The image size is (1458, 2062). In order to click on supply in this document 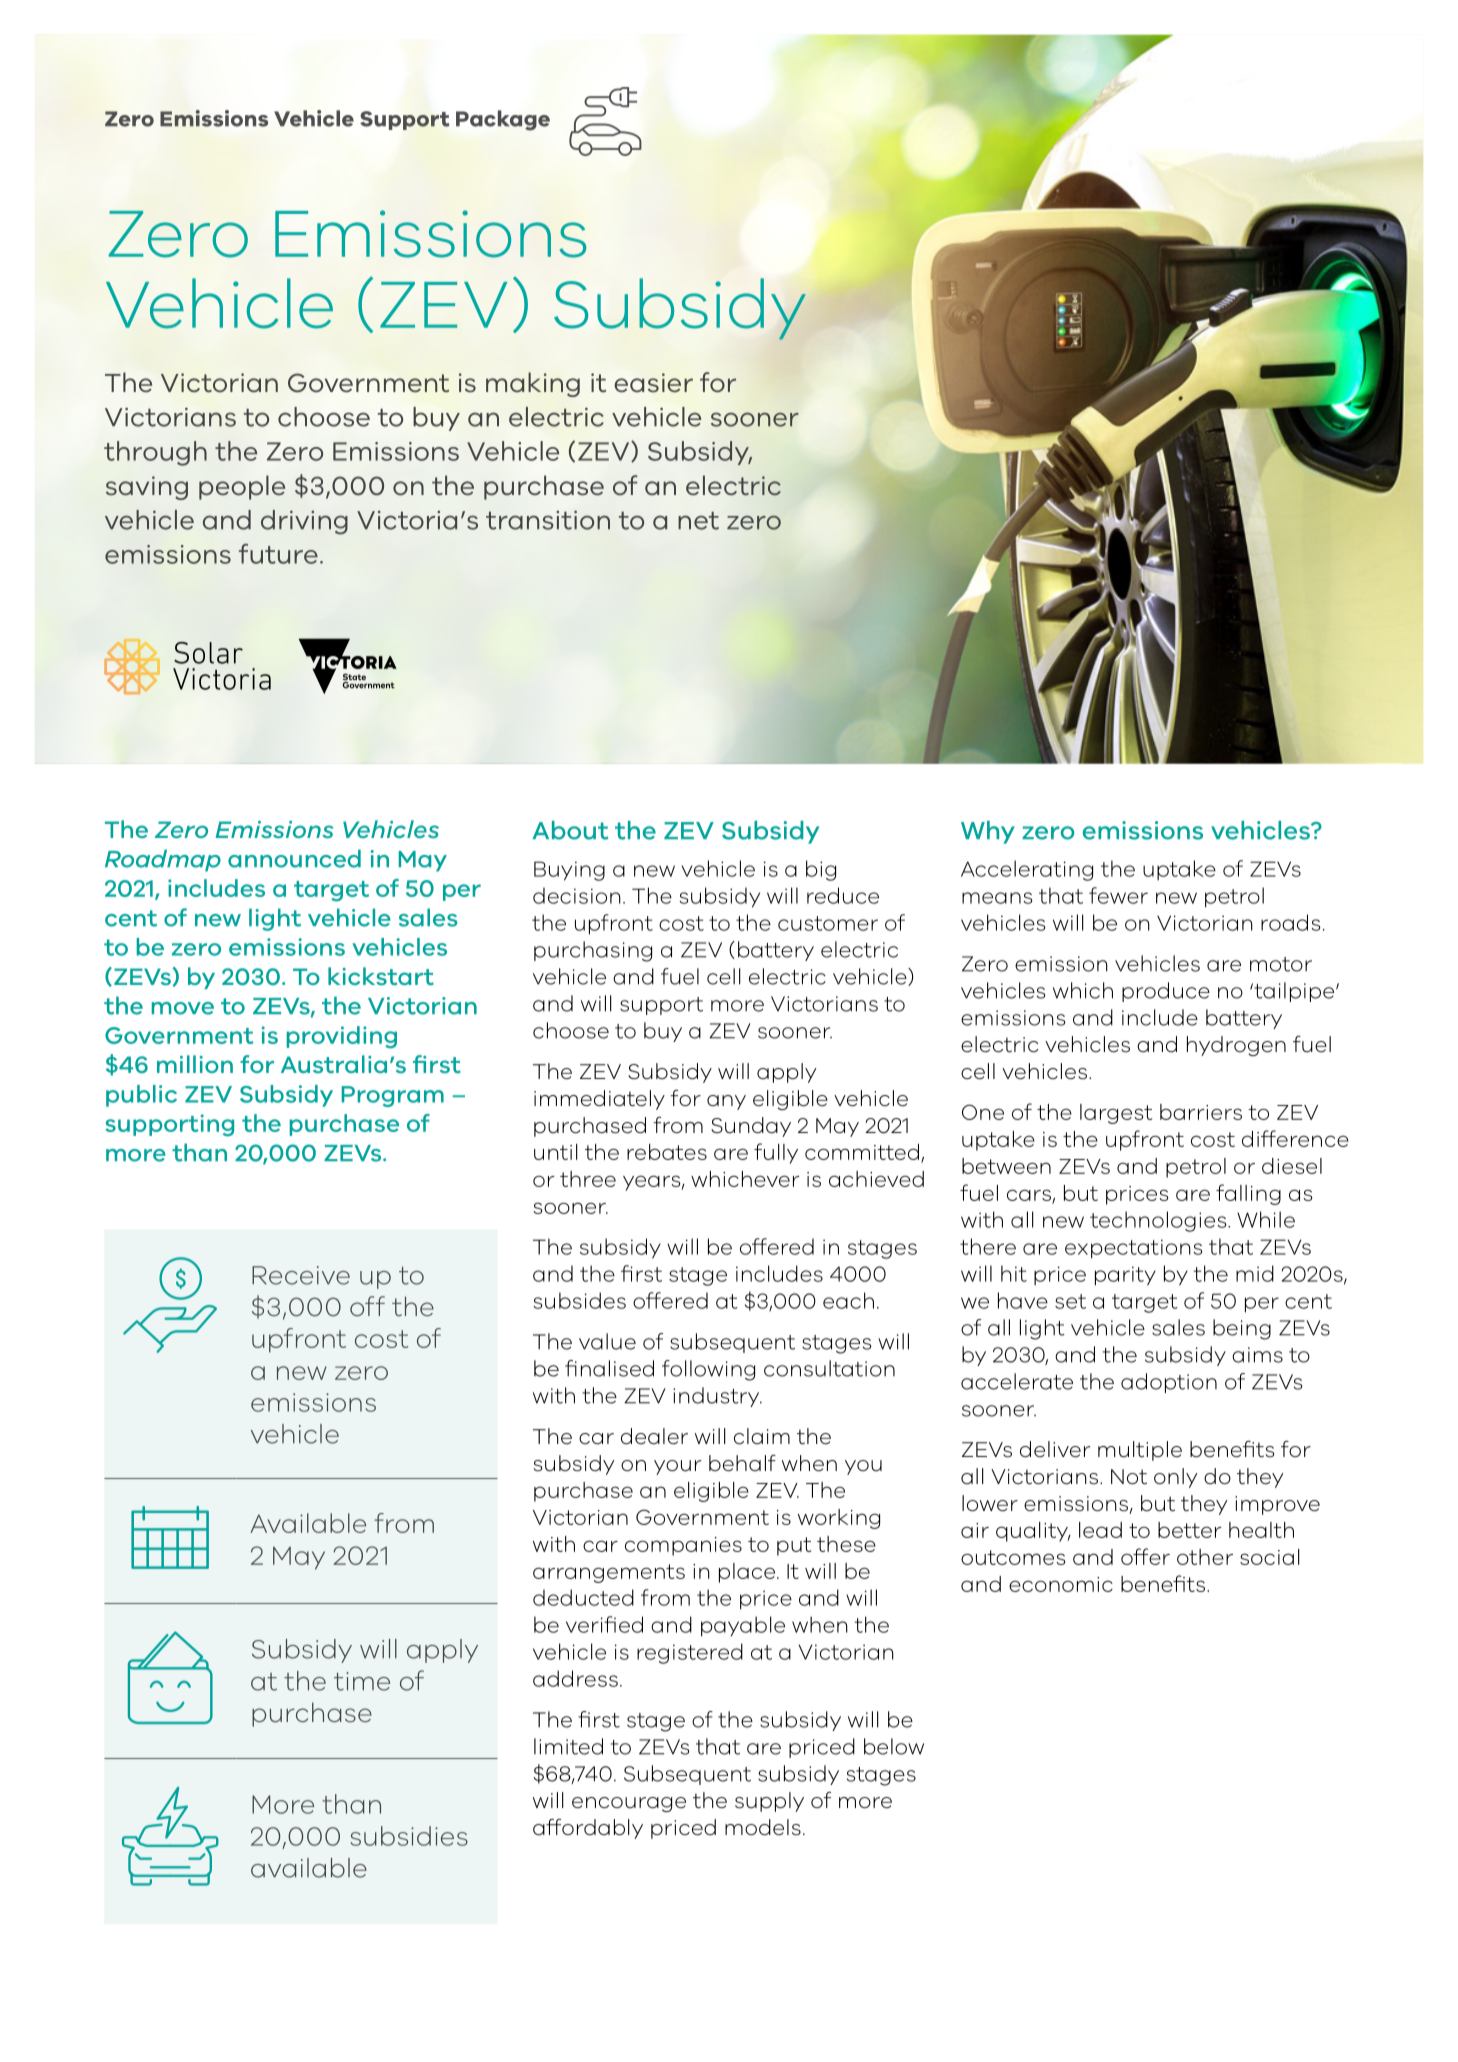, I will do `click(769, 1802)`.
